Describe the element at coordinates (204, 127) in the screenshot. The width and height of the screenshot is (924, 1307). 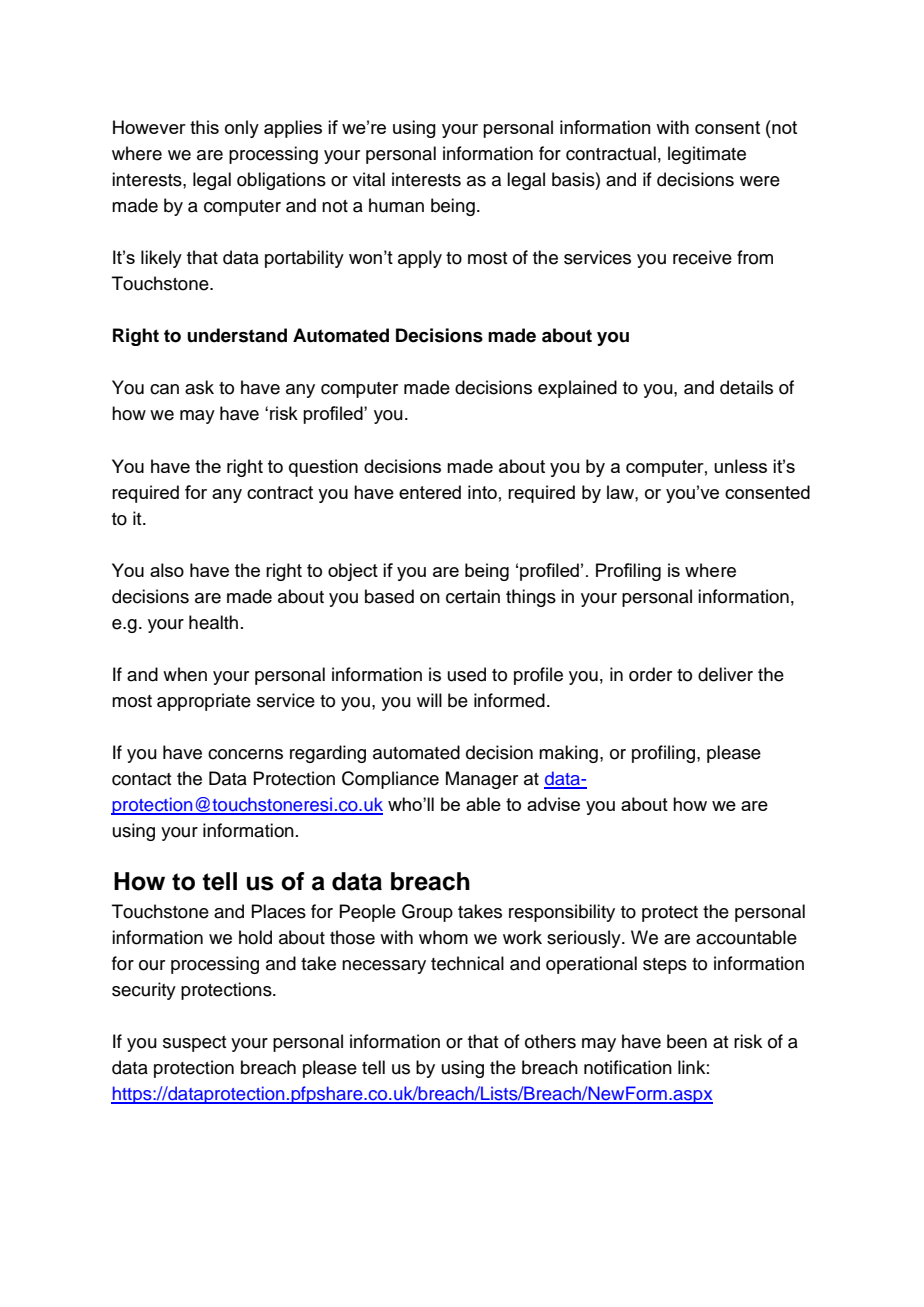
I see `this` at that location.
